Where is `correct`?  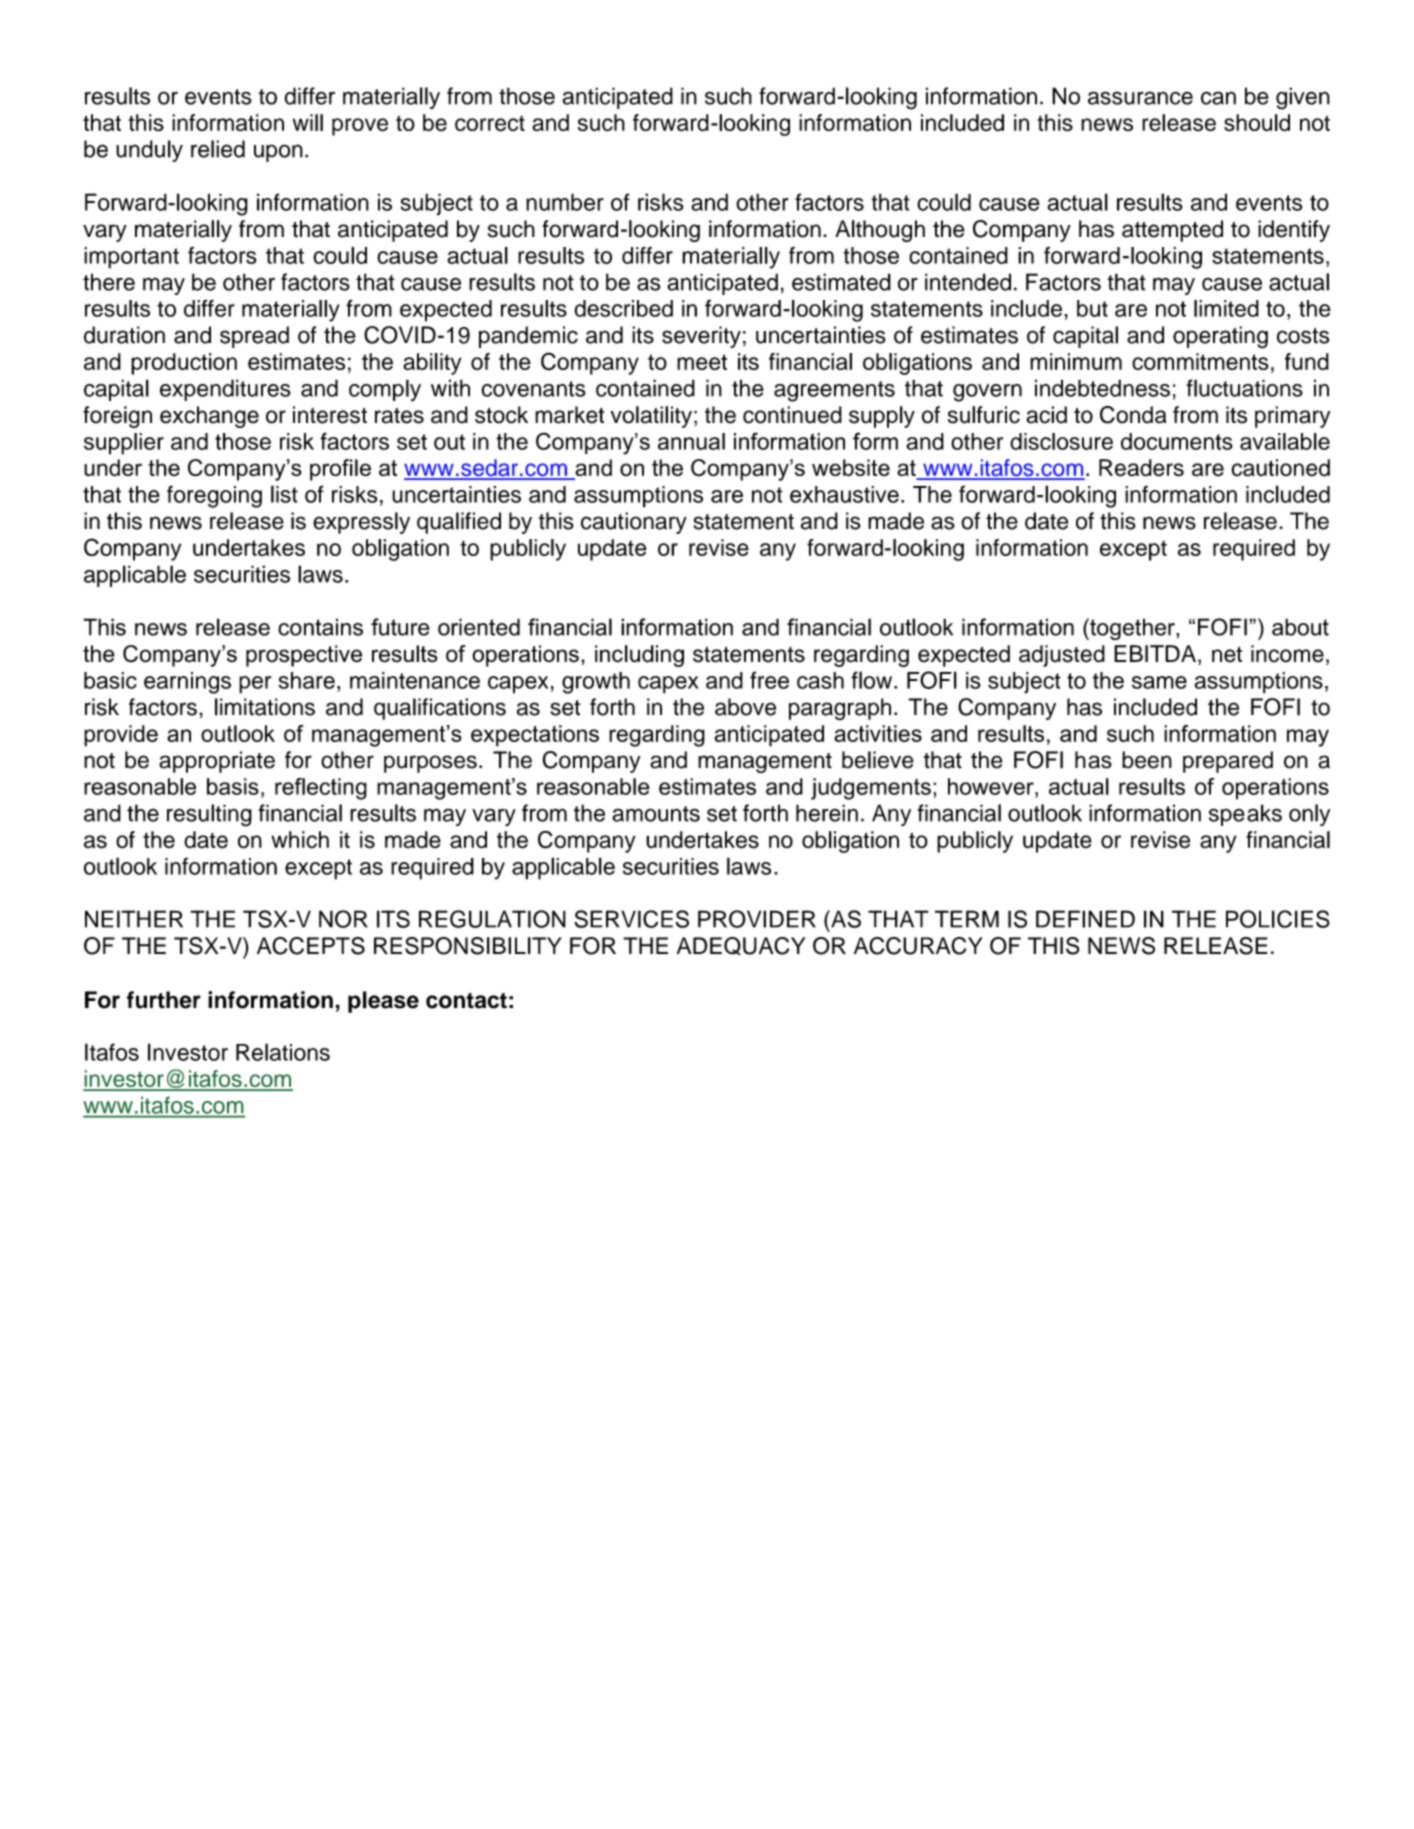
correct is located at coordinates (490, 123).
